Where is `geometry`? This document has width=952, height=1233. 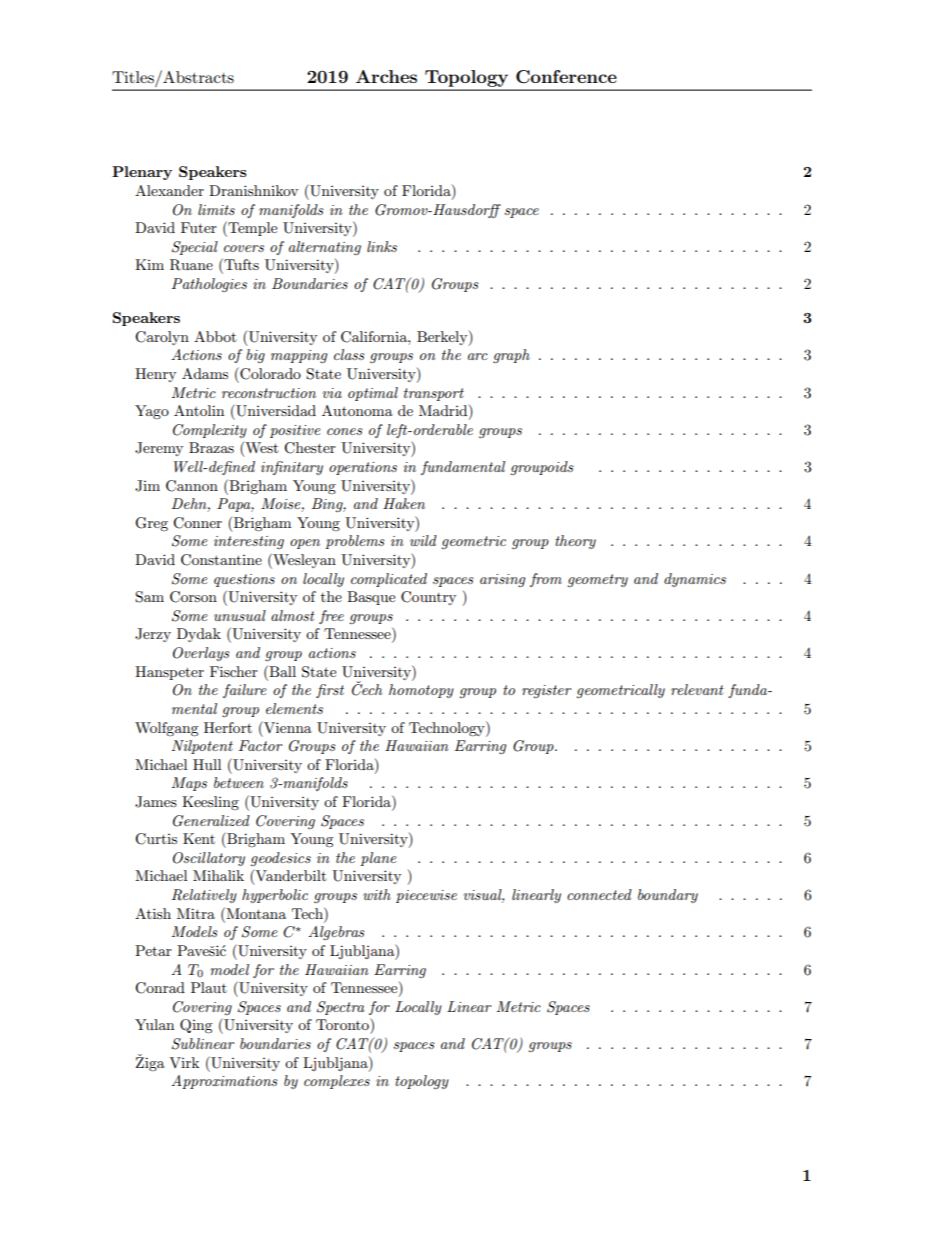 geometry is located at coordinates (598, 580).
